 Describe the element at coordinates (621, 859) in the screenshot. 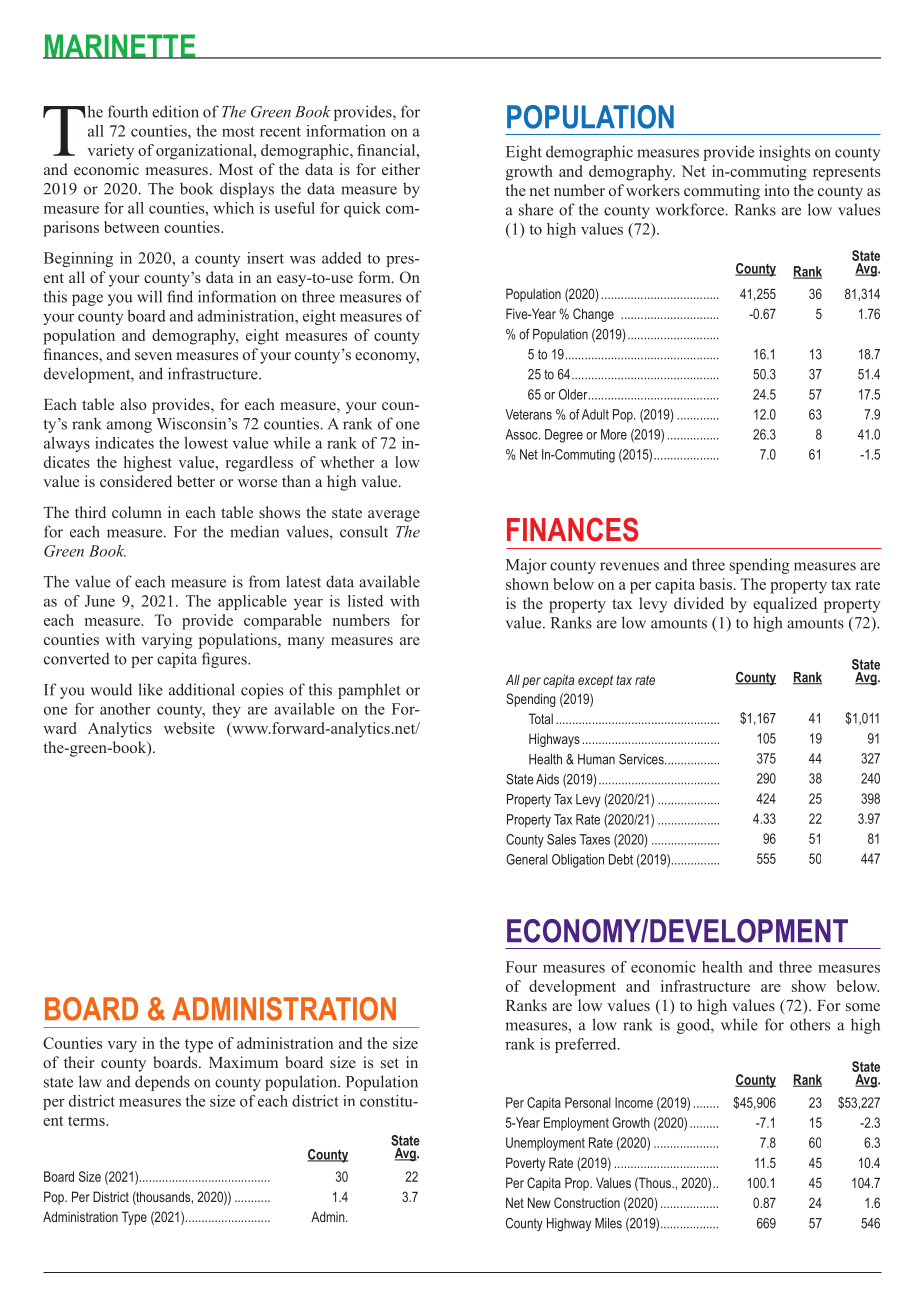

I see `Debt` at that location.
